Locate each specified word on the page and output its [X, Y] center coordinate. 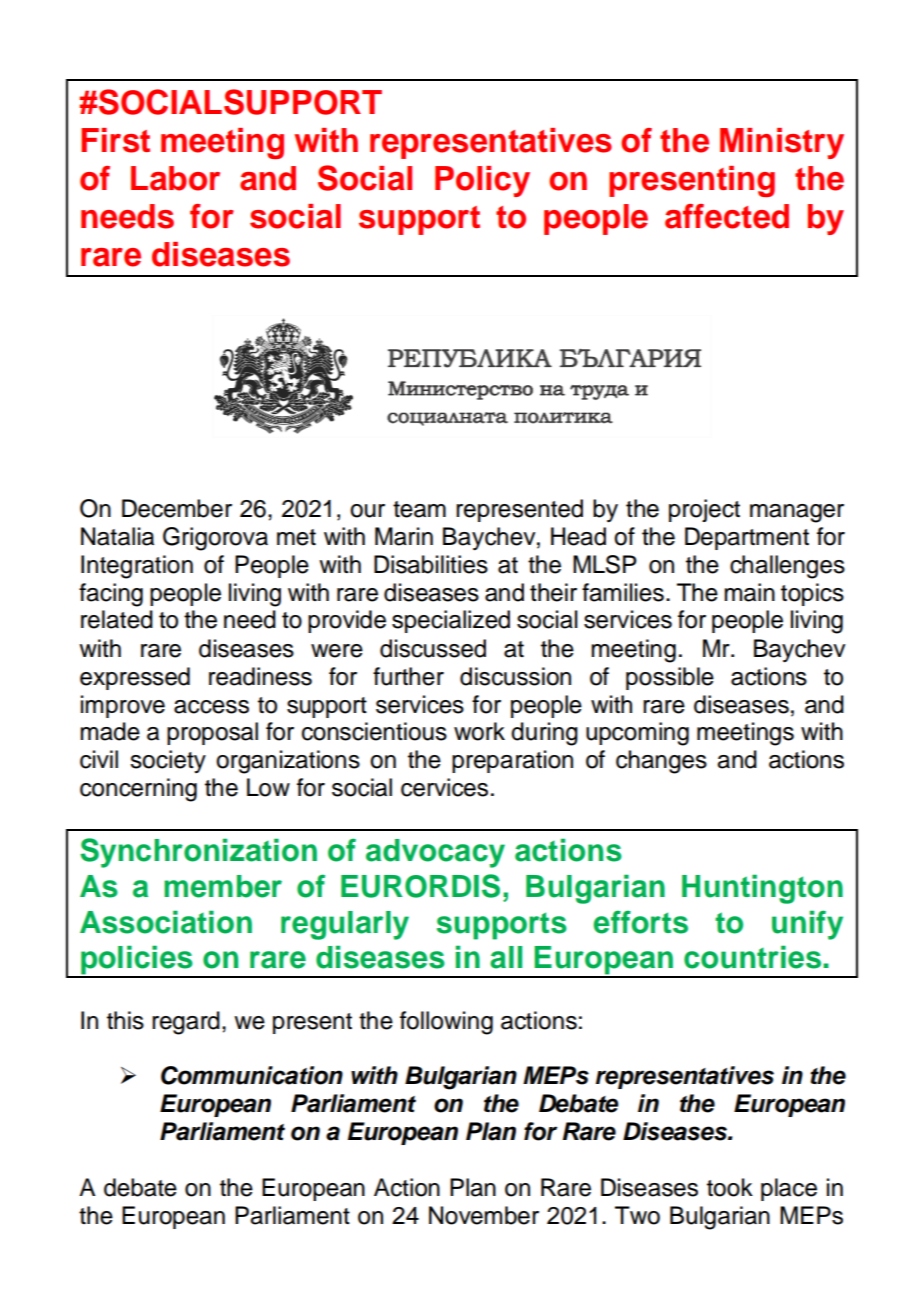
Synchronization [198, 853]
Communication [252, 1075]
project [704, 510]
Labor [175, 178]
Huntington [762, 889]
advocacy [435, 853]
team [419, 509]
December [177, 508]
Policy [482, 181]
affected [727, 216]
